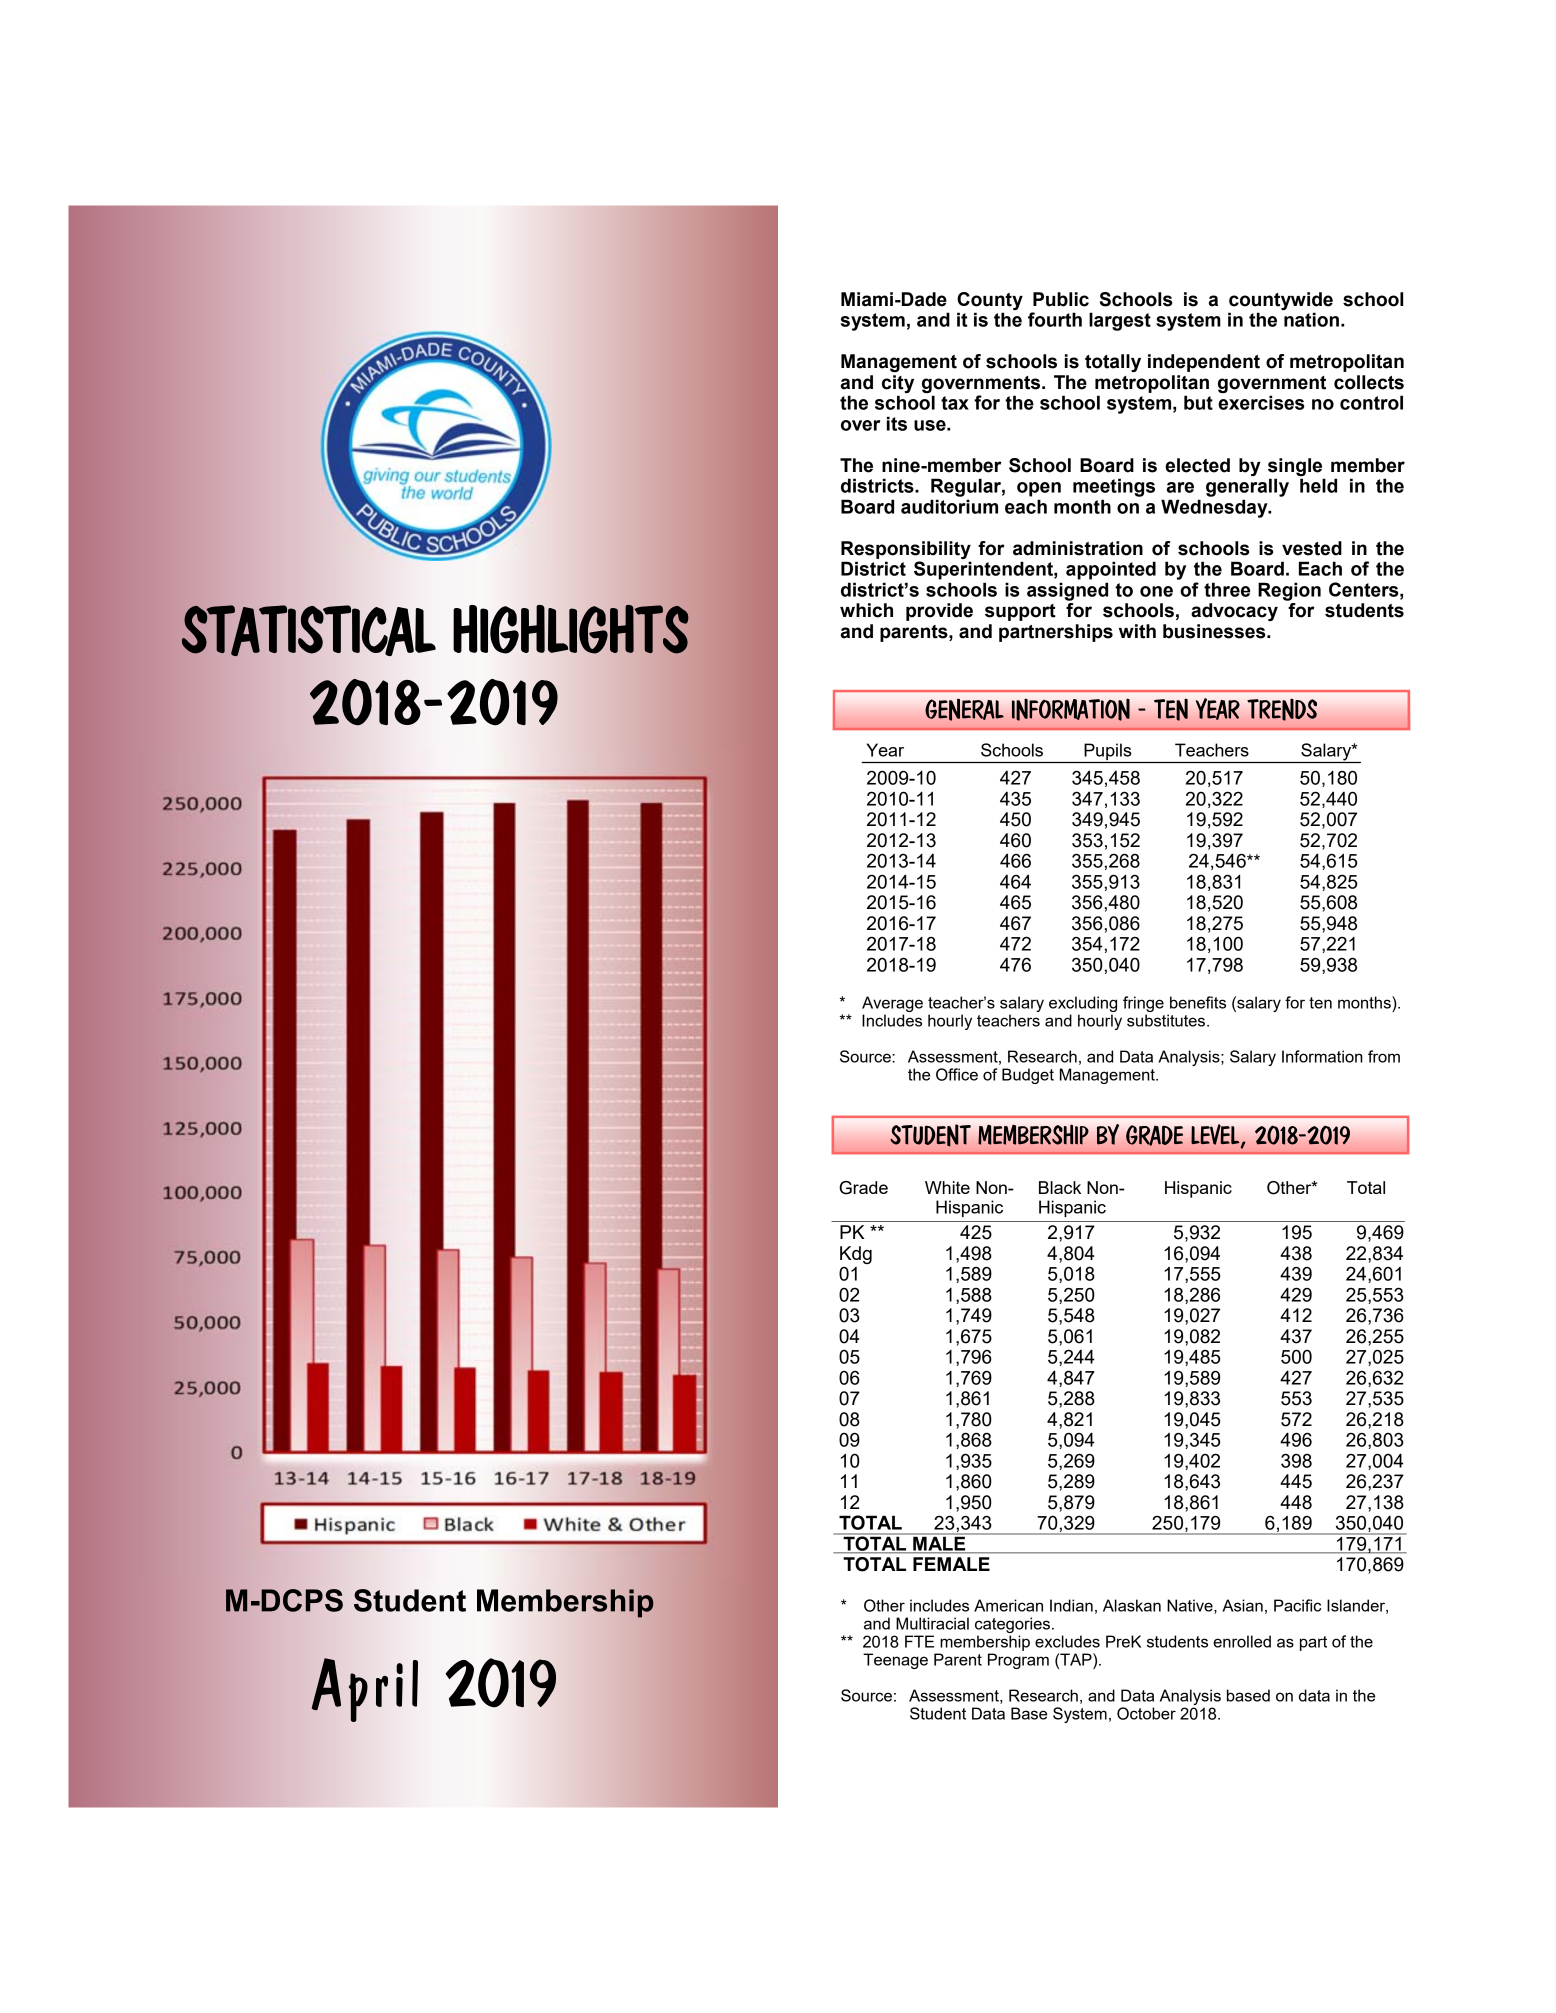 This document has height=2013, width=1556. What do you see at coordinates (364, 1690) in the document?
I see `April` at bounding box center [364, 1690].
